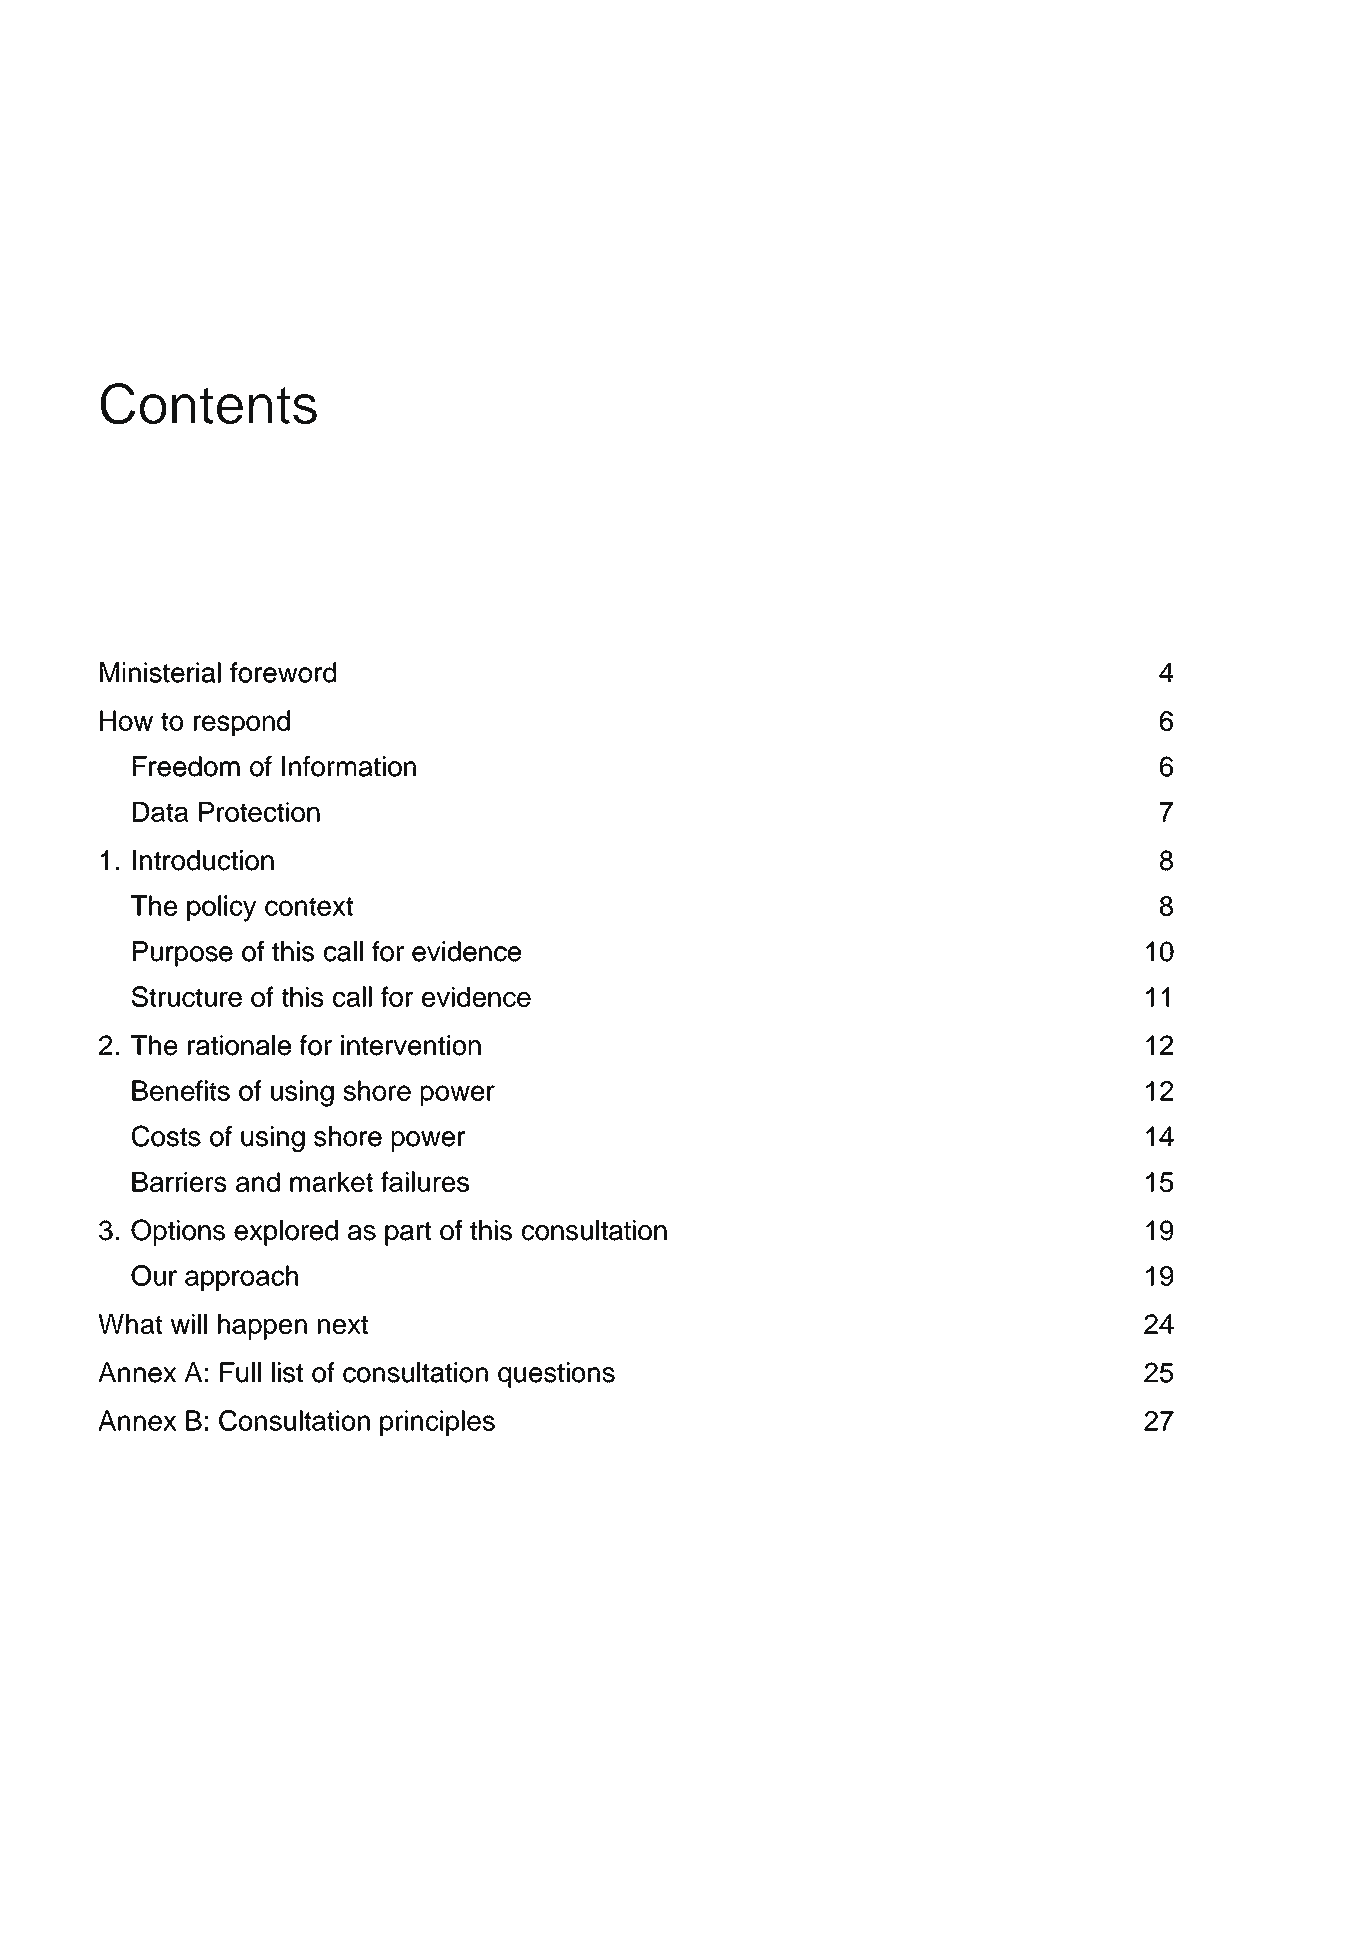  Describe the element at coordinates (309, 906) in the screenshot. I see `context` at that location.
